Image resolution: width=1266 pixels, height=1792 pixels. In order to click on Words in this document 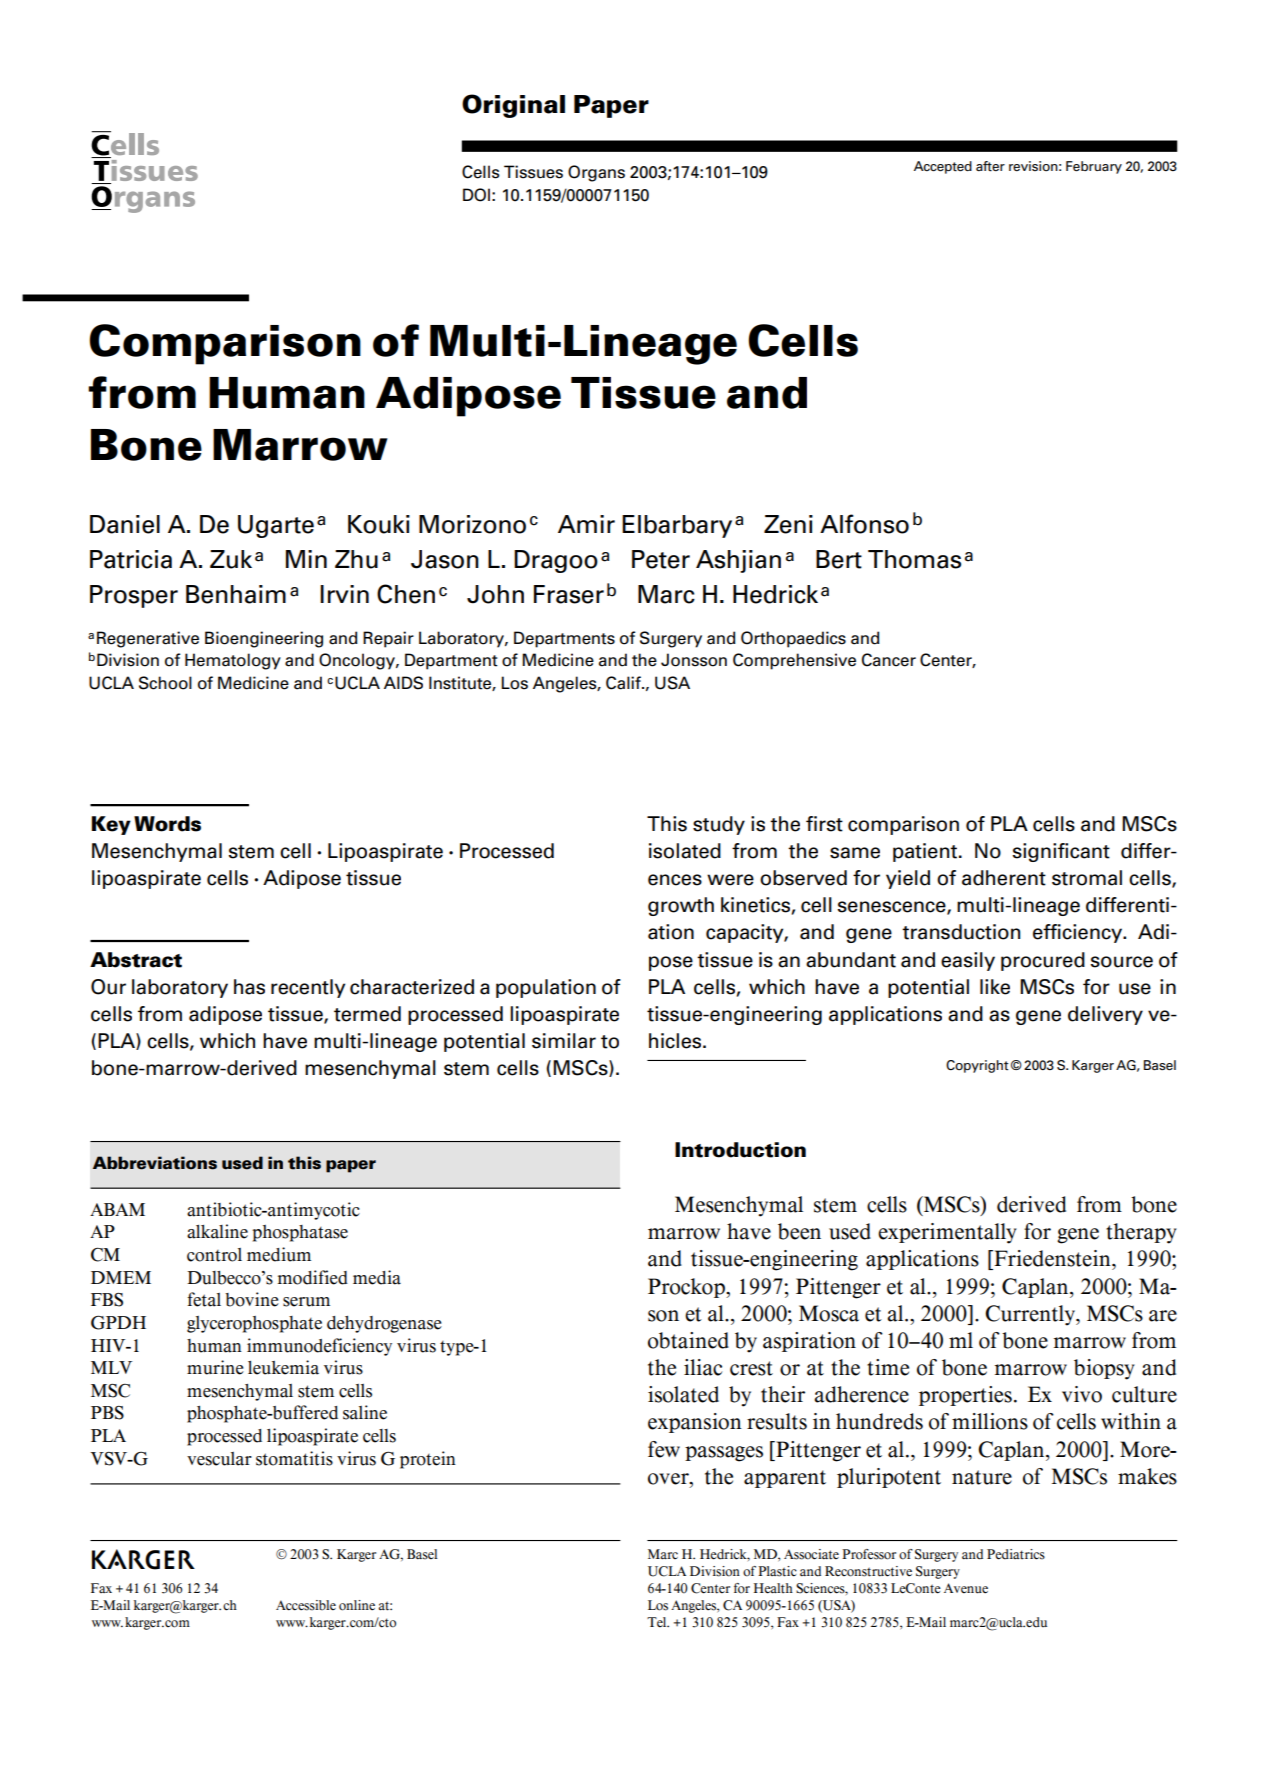, I will do `click(167, 824)`.
